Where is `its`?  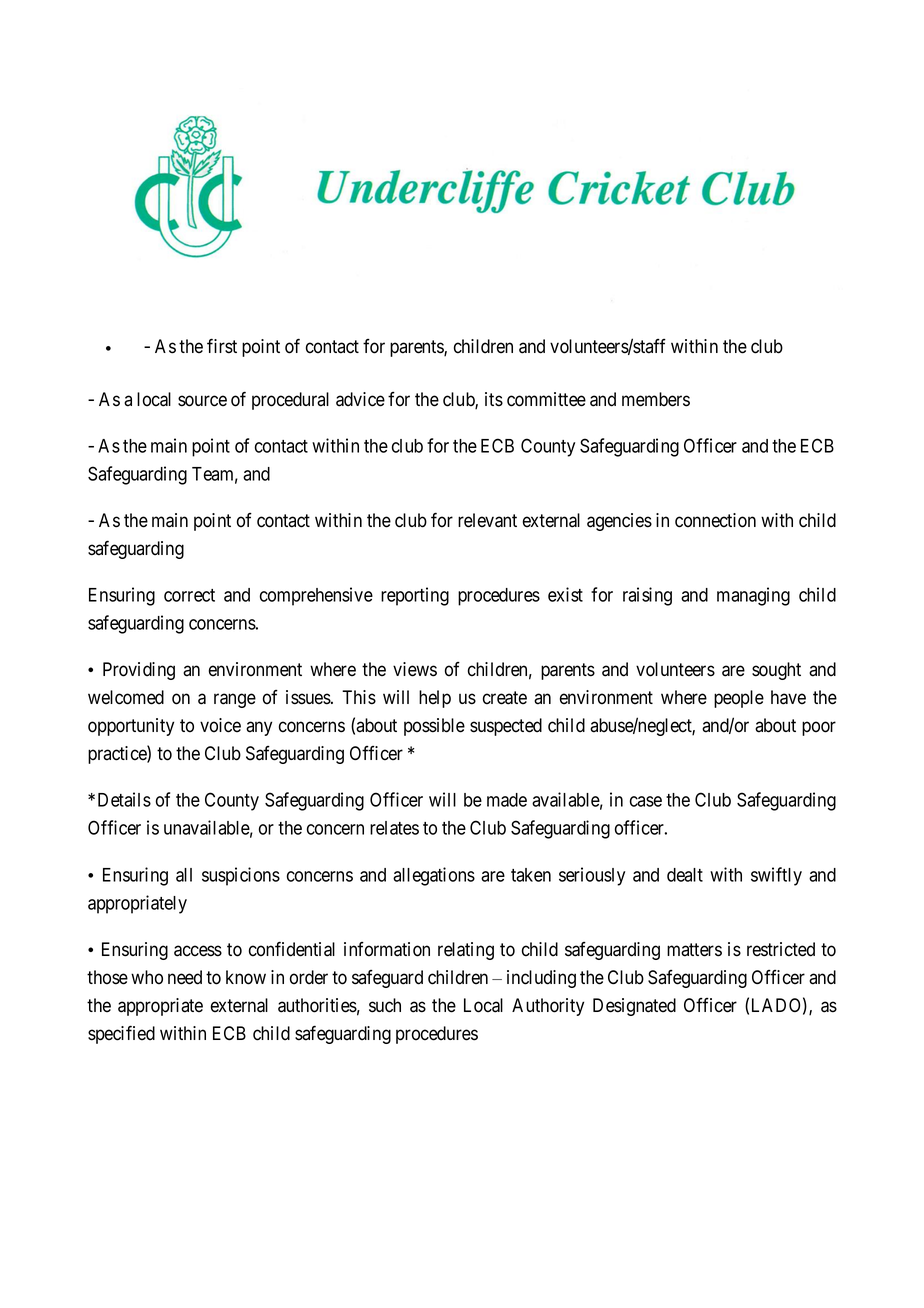 its is located at coordinates (494, 399).
